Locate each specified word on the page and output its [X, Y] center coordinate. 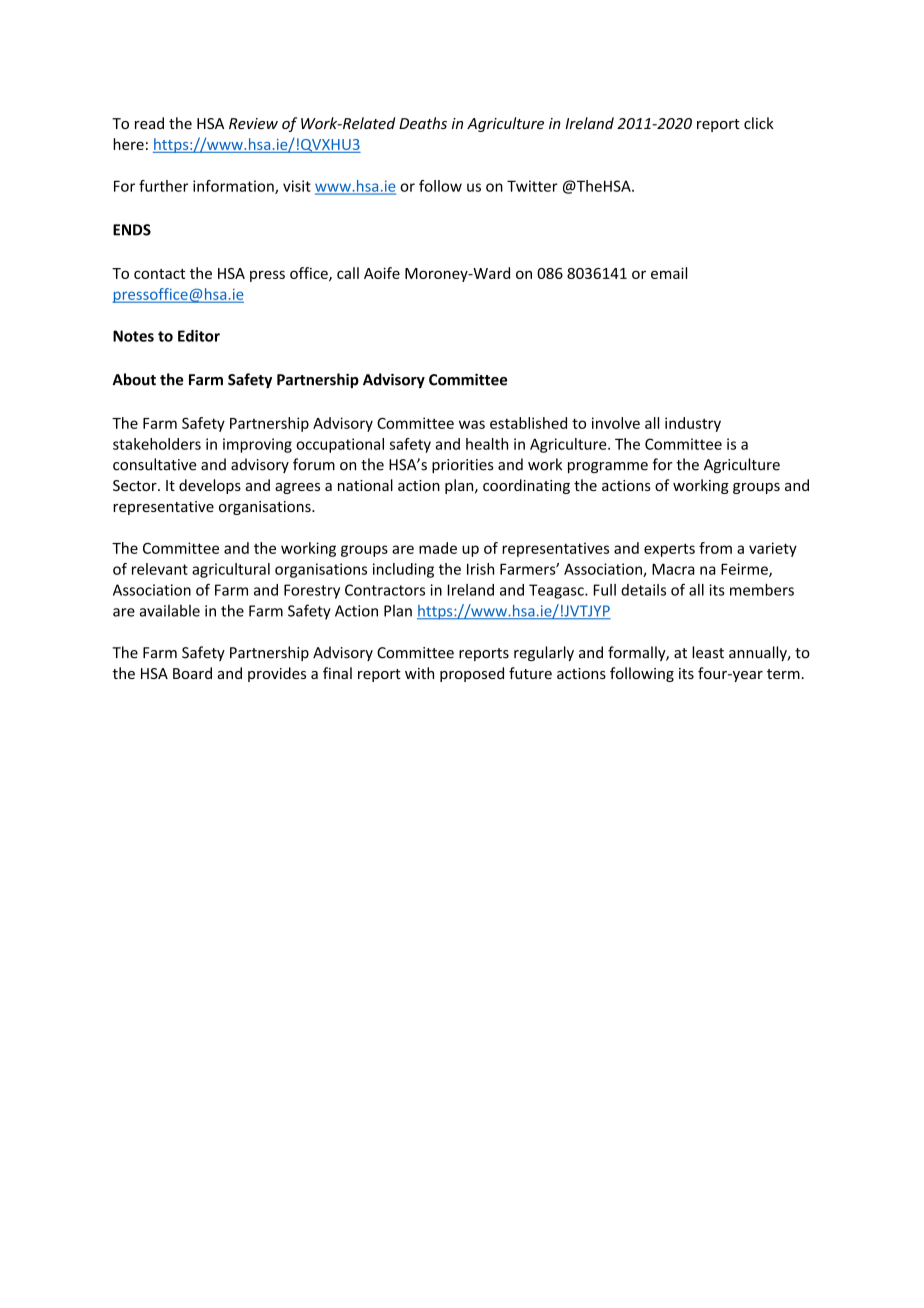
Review [253, 123]
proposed [472, 674]
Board [192, 673]
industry [693, 424]
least [708, 652]
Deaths [423, 123]
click [759, 123]
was [472, 424]
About [134, 379]
